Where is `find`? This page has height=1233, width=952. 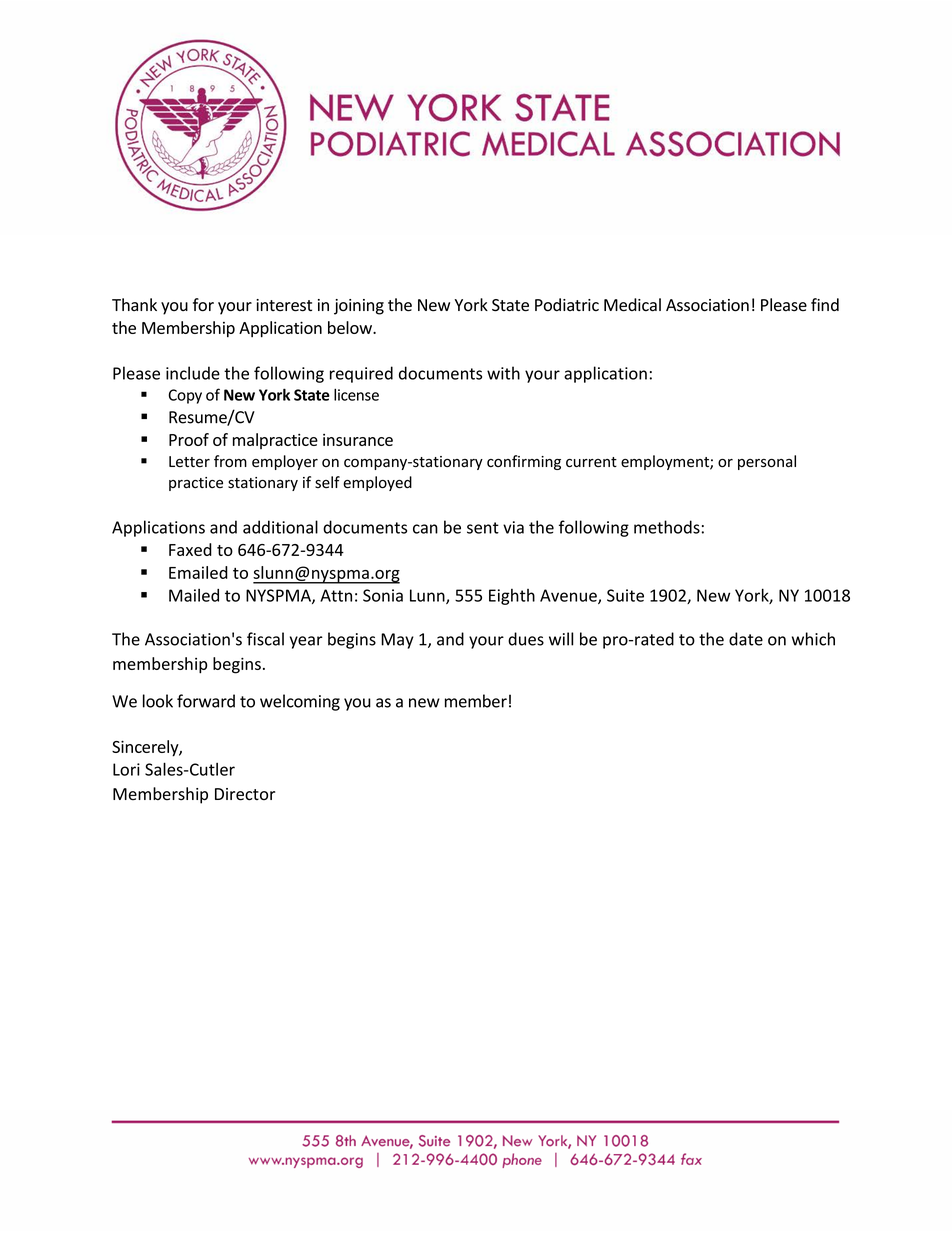 find is located at coordinates (825, 304).
